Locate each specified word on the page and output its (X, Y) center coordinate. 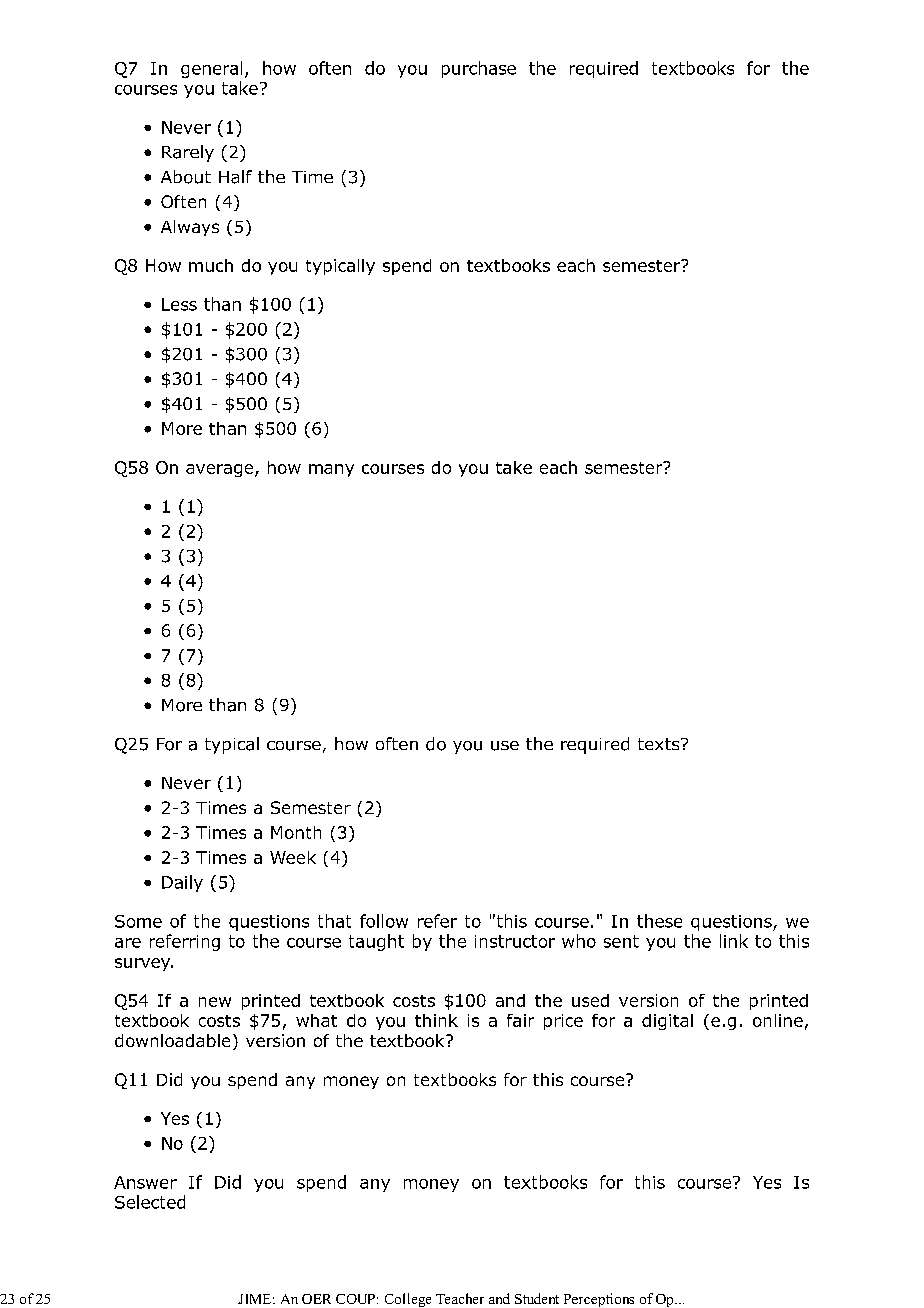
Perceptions (599, 1300)
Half (235, 177)
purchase (479, 69)
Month (296, 832)
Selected (150, 1202)
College (408, 1300)
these (659, 921)
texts (660, 744)
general (211, 69)
